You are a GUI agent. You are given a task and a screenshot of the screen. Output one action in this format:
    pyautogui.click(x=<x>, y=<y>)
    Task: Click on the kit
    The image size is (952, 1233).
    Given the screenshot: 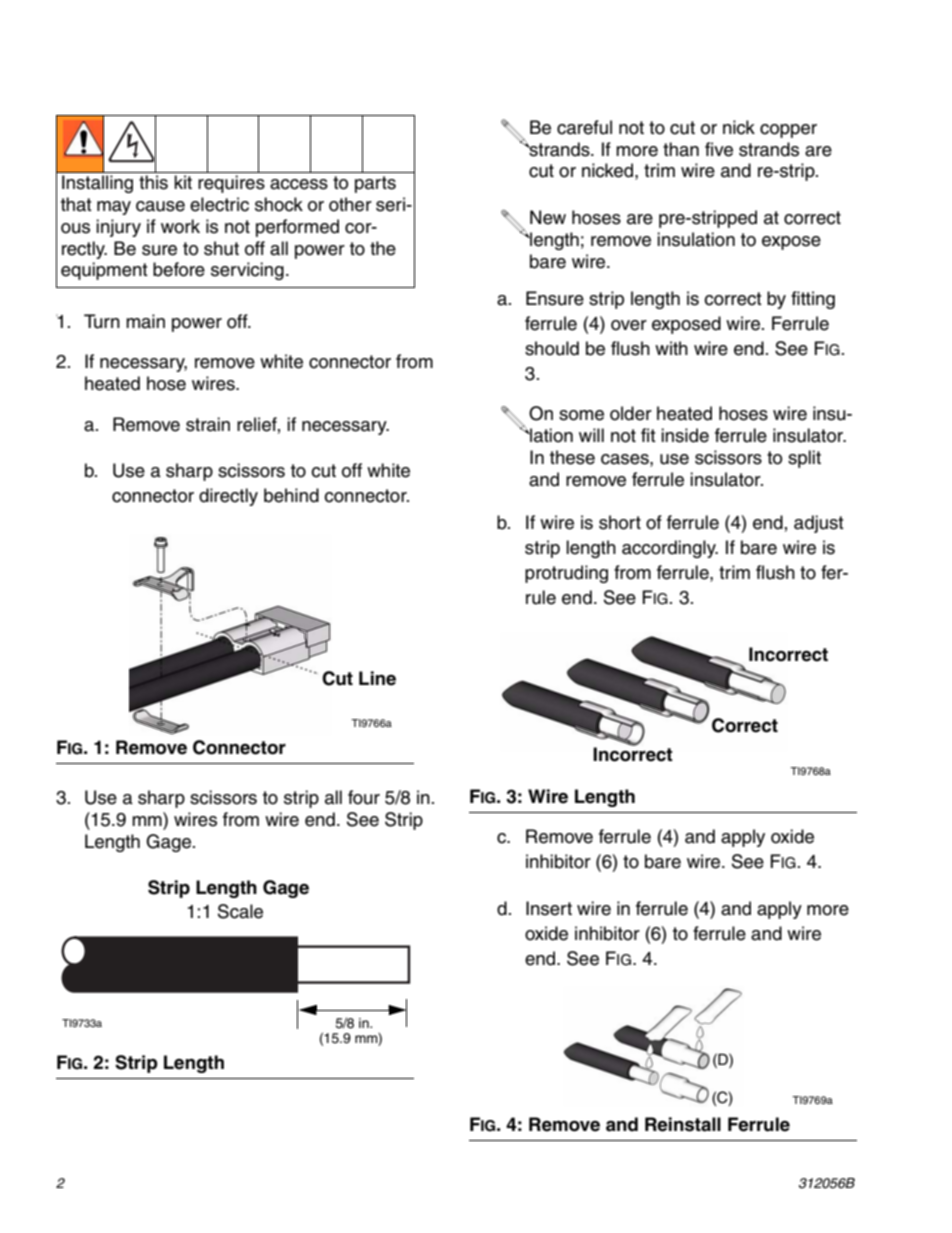 What is the action you would take?
    pyautogui.click(x=183, y=182)
